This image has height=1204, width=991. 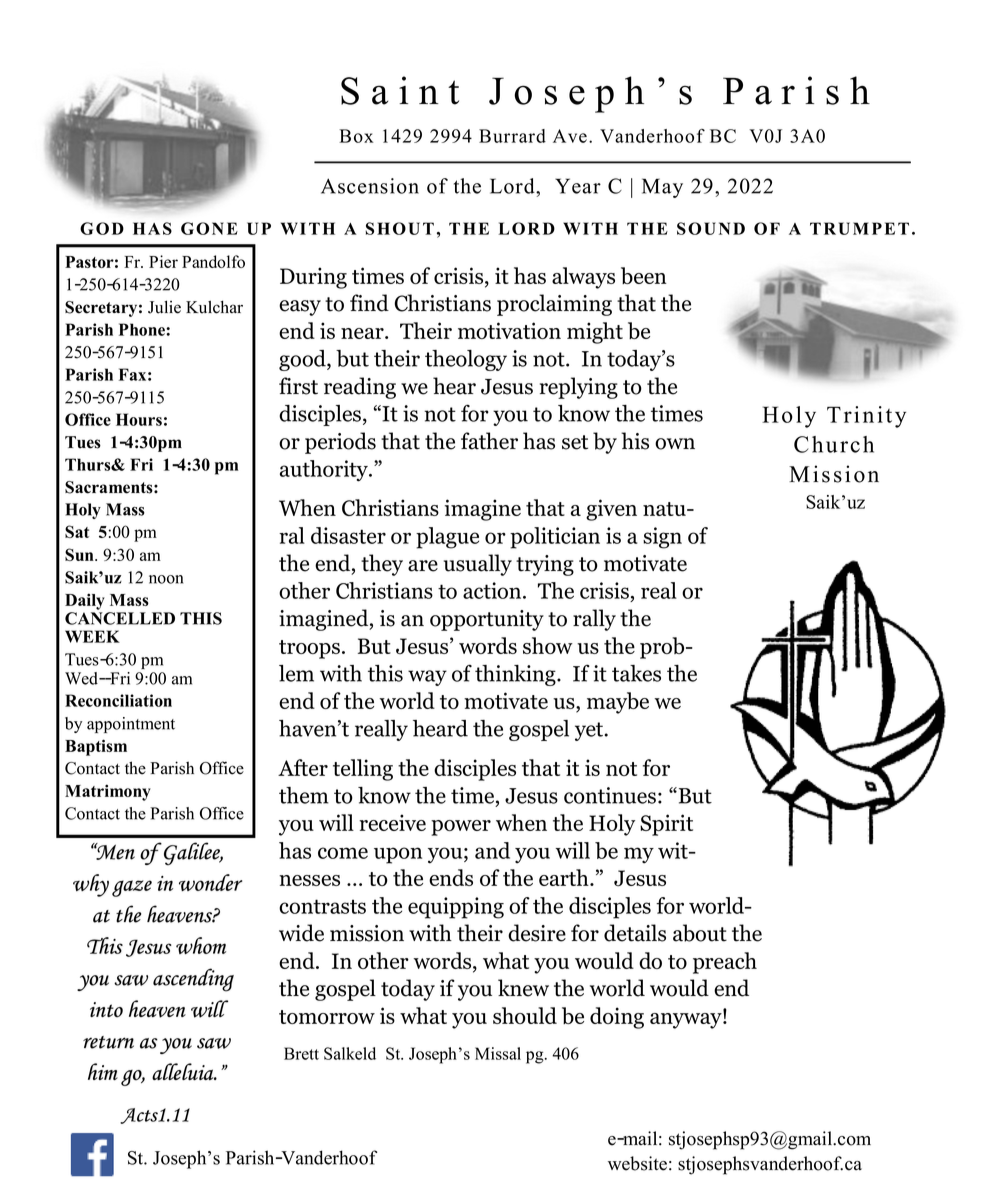 I want to click on Pier, so click(x=163, y=261).
